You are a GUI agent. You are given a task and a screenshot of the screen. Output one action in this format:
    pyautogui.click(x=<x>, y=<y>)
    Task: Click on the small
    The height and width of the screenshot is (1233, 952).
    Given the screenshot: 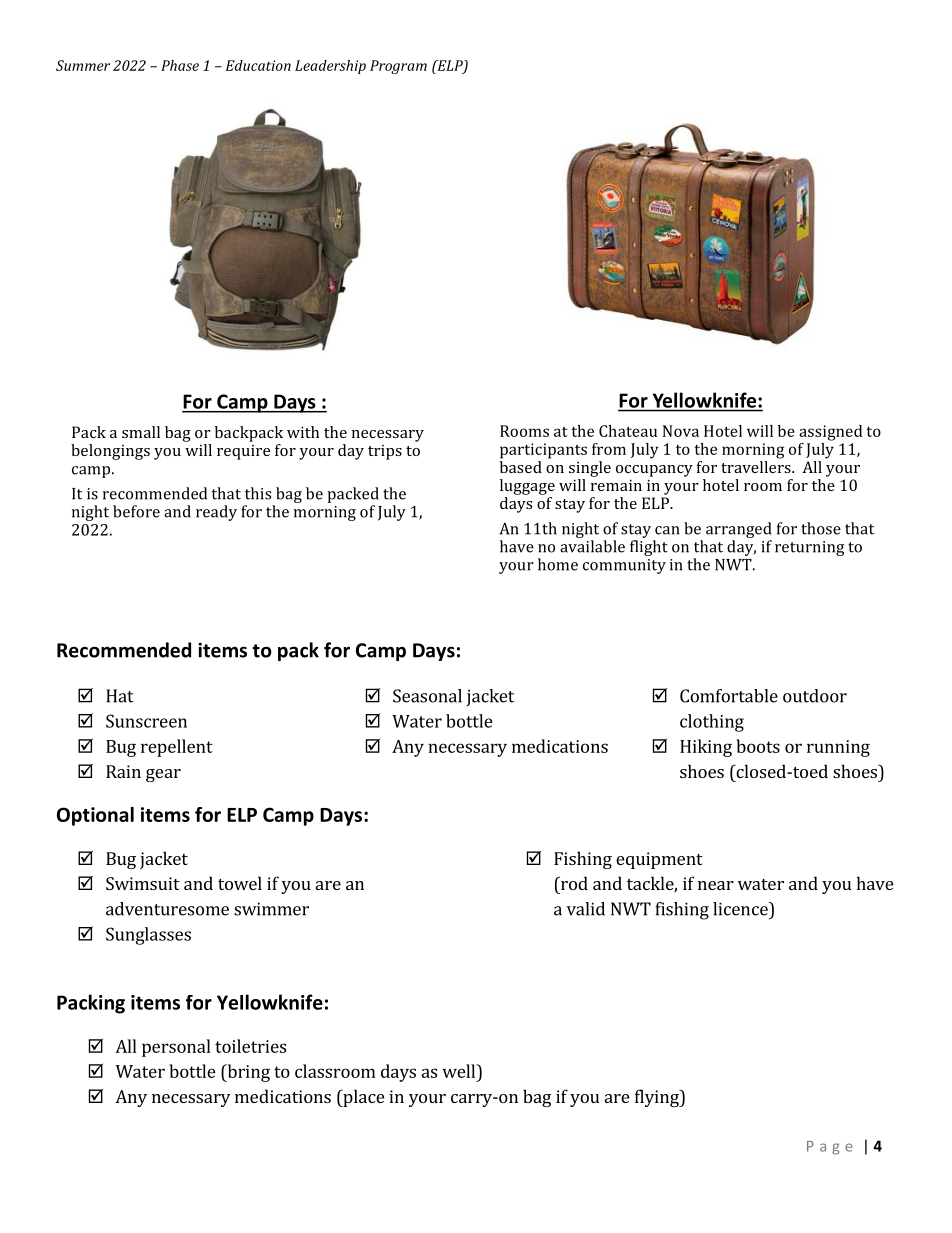 What is the action you would take?
    pyautogui.click(x=141, y=432)
